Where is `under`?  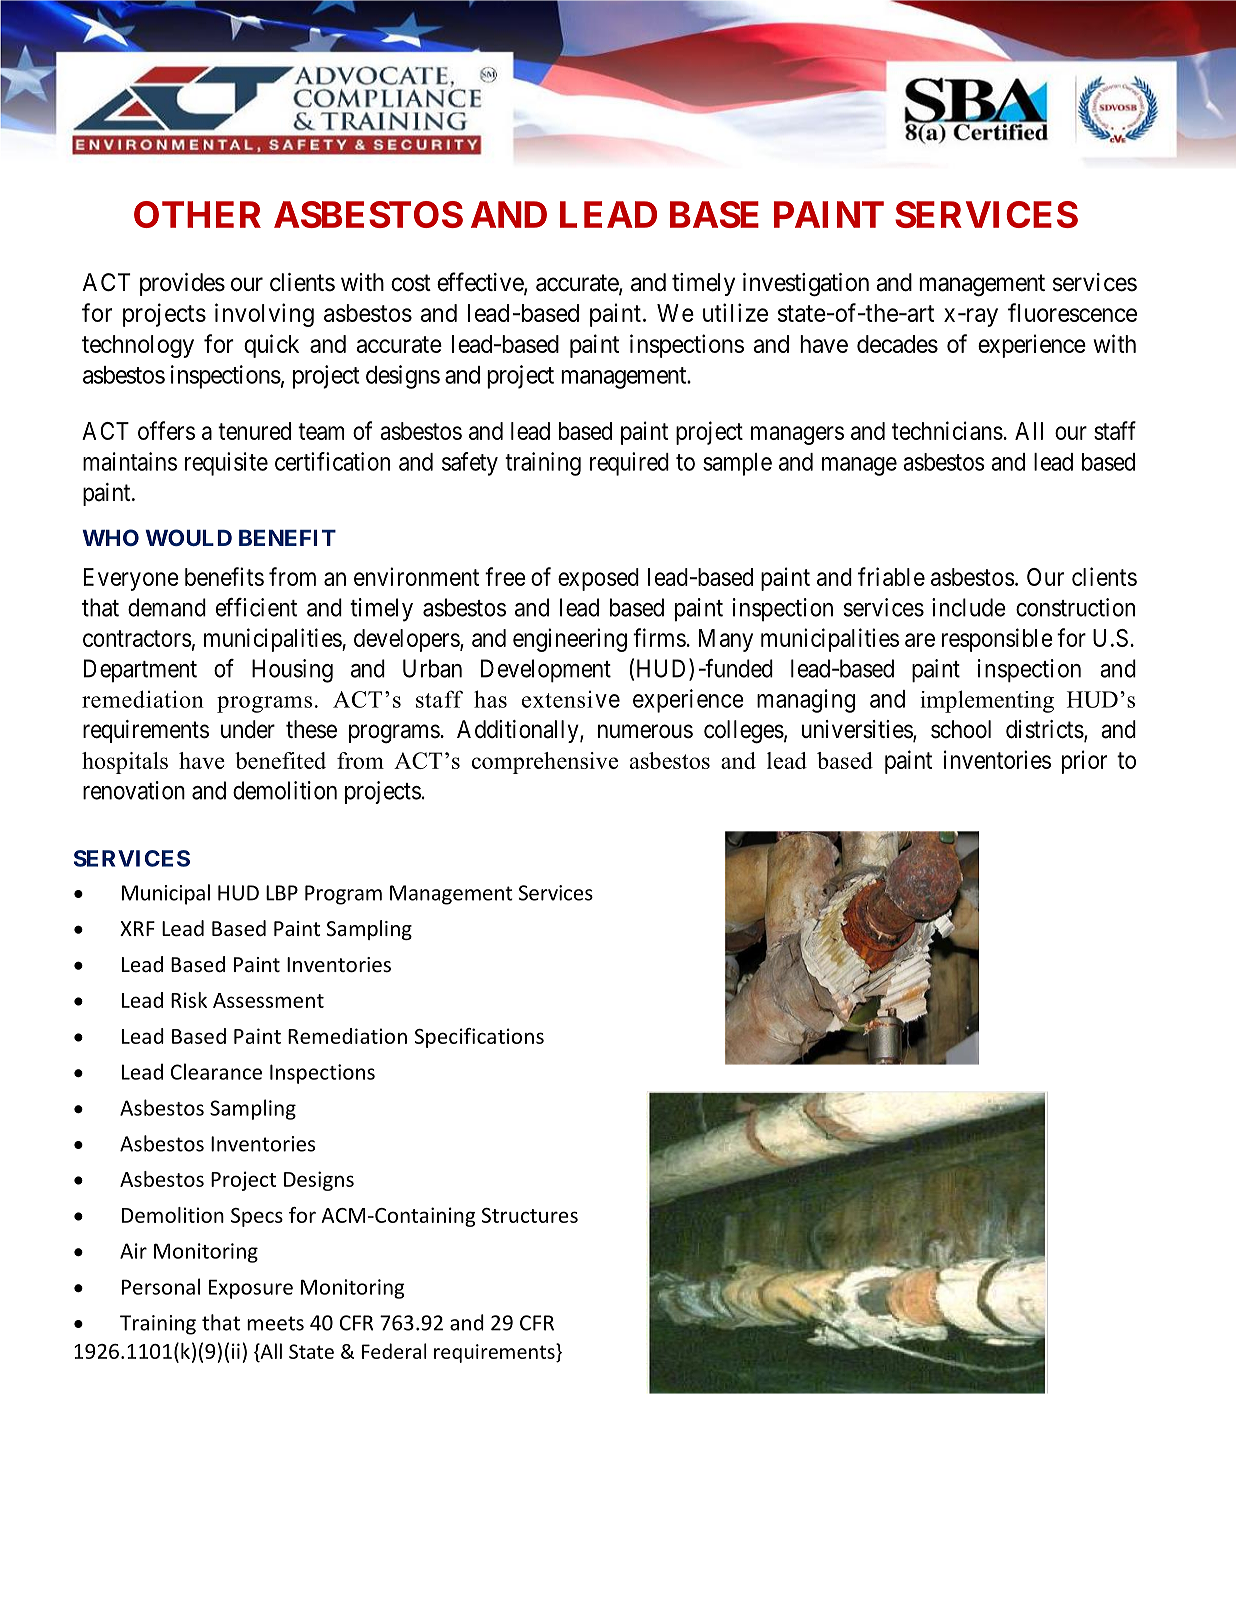 under is located at coordinates (248, 729).
